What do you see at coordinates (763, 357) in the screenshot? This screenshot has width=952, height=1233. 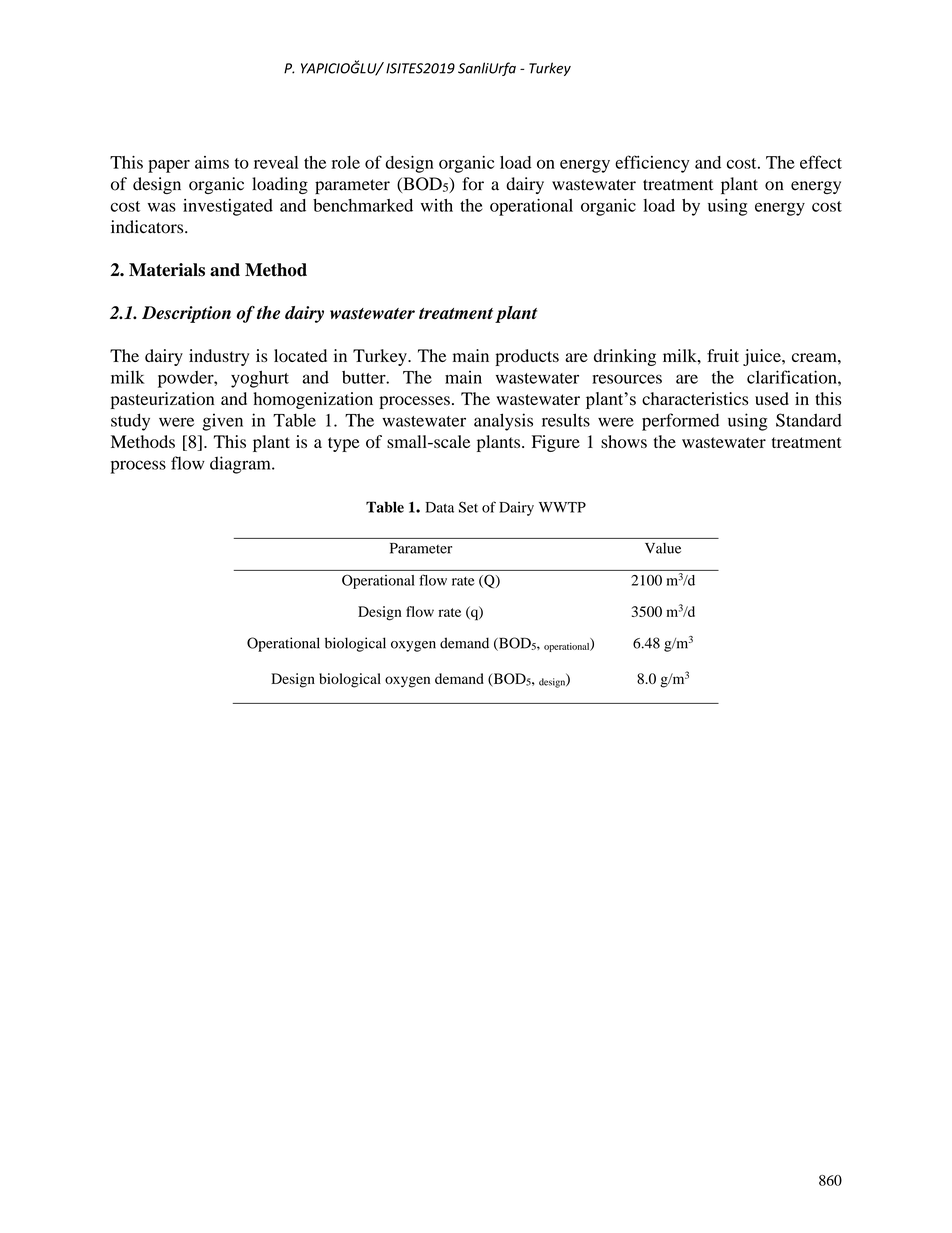 I see `juice` at bounding box center [763, 357].
